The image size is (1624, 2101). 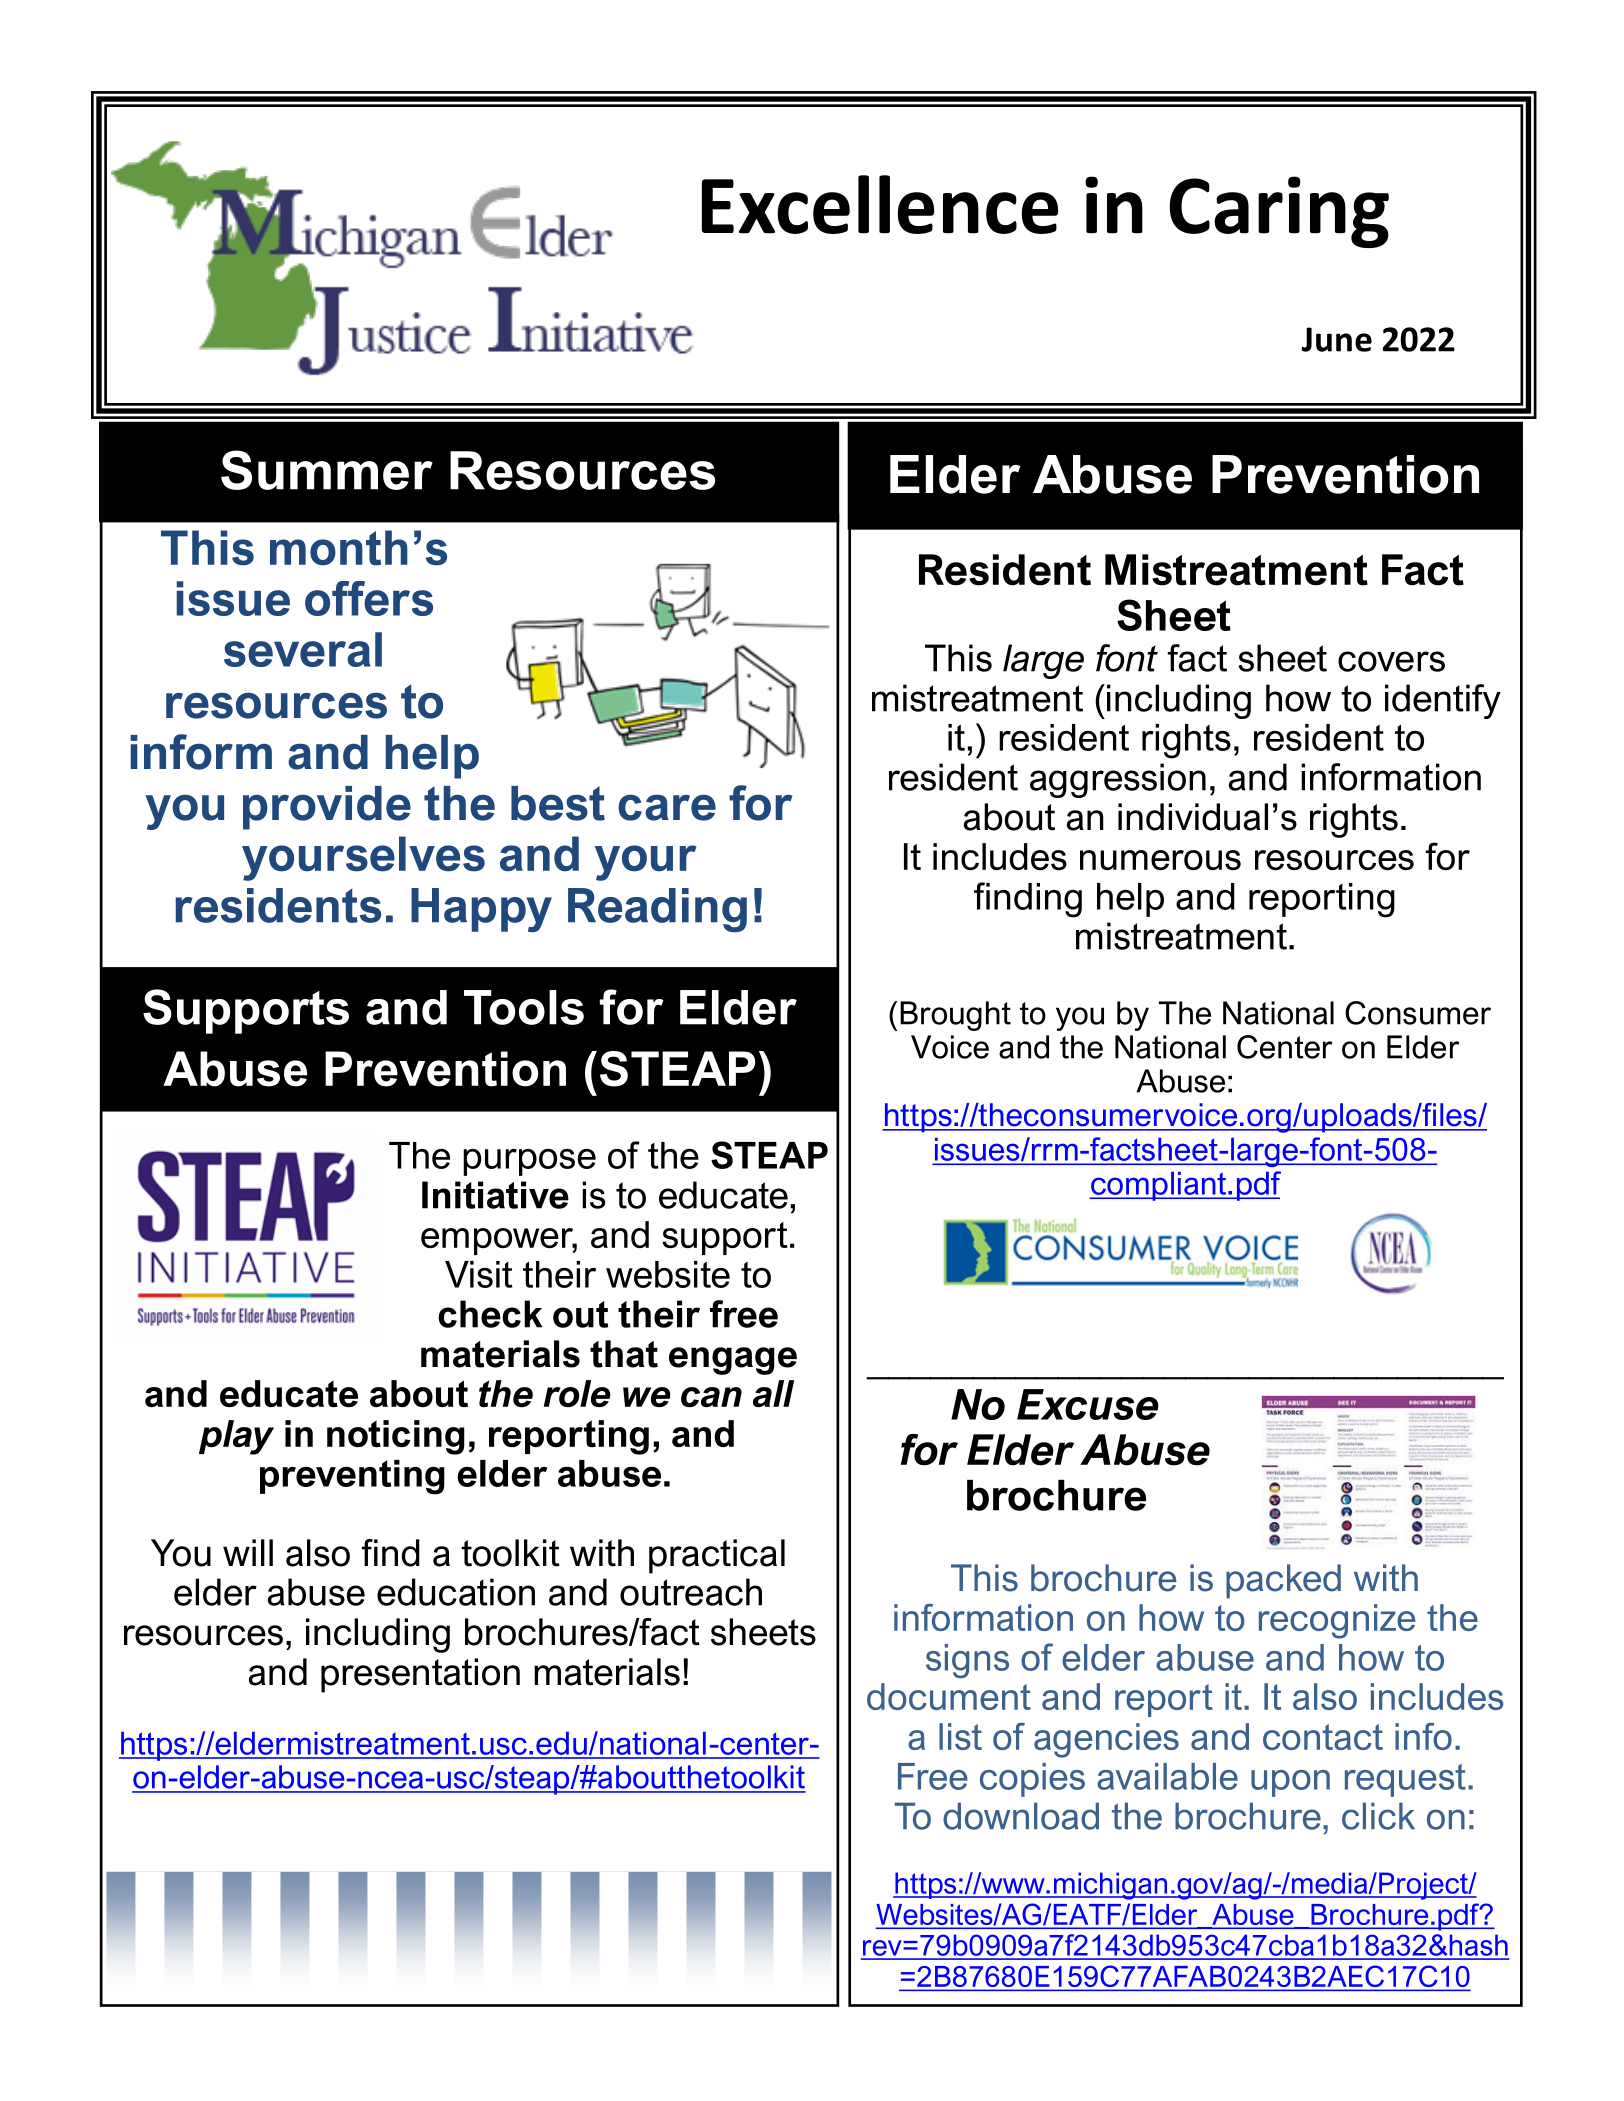 I want to click on Summer, so click(x=327, y=470).
